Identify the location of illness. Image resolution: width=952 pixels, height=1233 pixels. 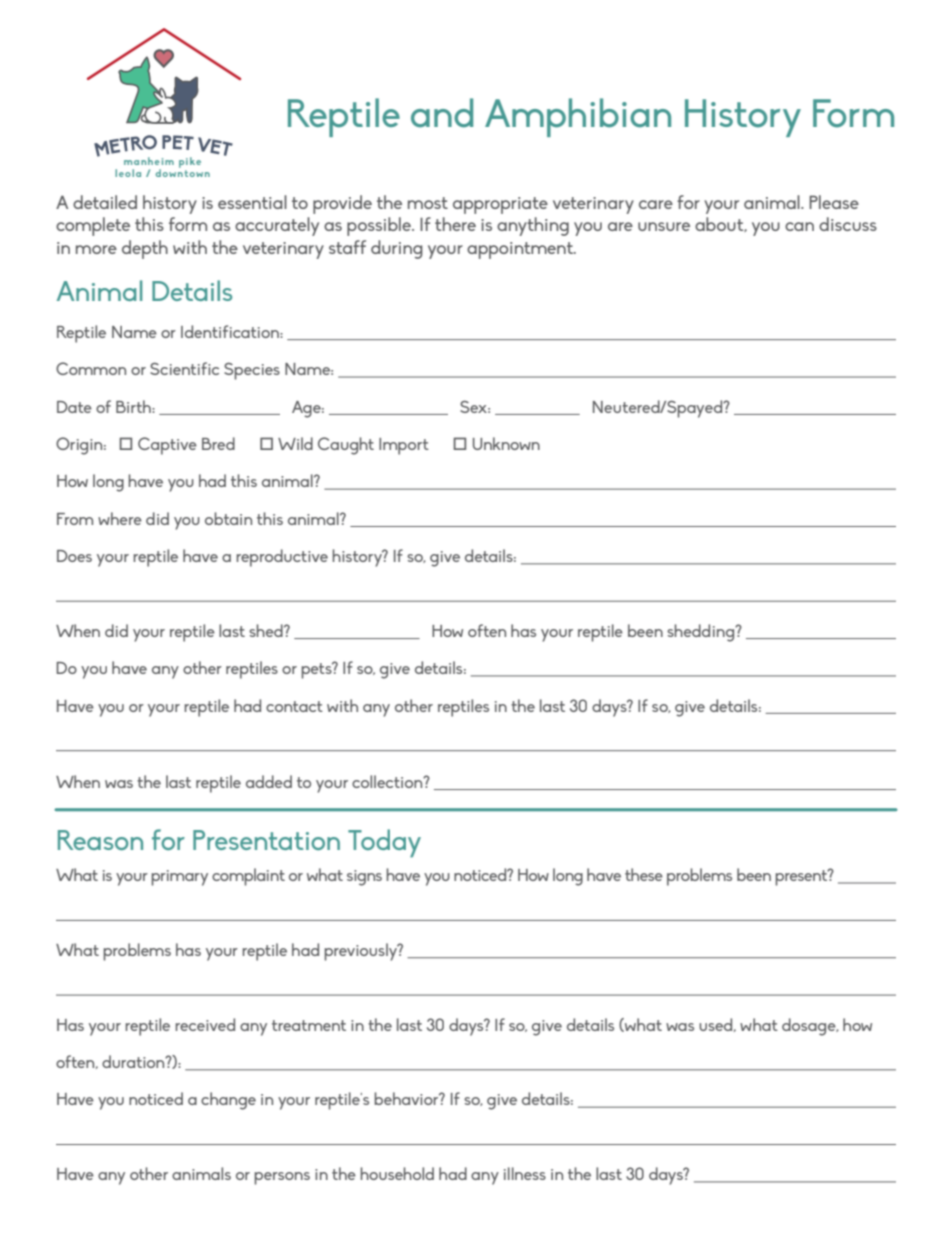
(525, 1173).
